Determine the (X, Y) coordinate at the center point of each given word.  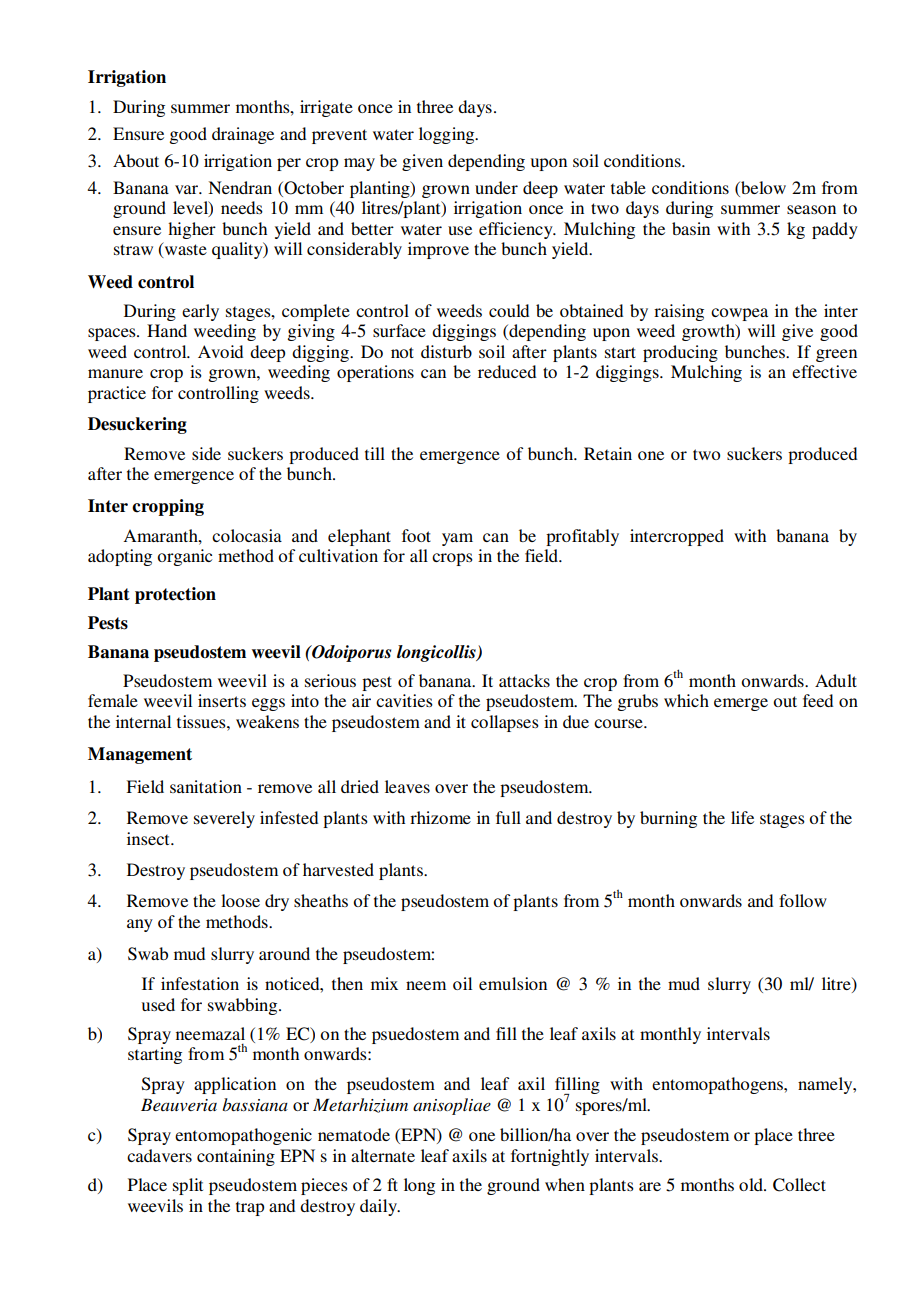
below (762, 187)
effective (824, 371)
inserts (222, 700)
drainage (243, 135)
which (686, 700)
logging (448, 135)
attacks (524, 680)
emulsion (513, 983)
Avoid (220, 351)
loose (240, 900)
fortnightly (550, 1157)
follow (803, 900)
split (188, 1186)
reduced (507, 371)
